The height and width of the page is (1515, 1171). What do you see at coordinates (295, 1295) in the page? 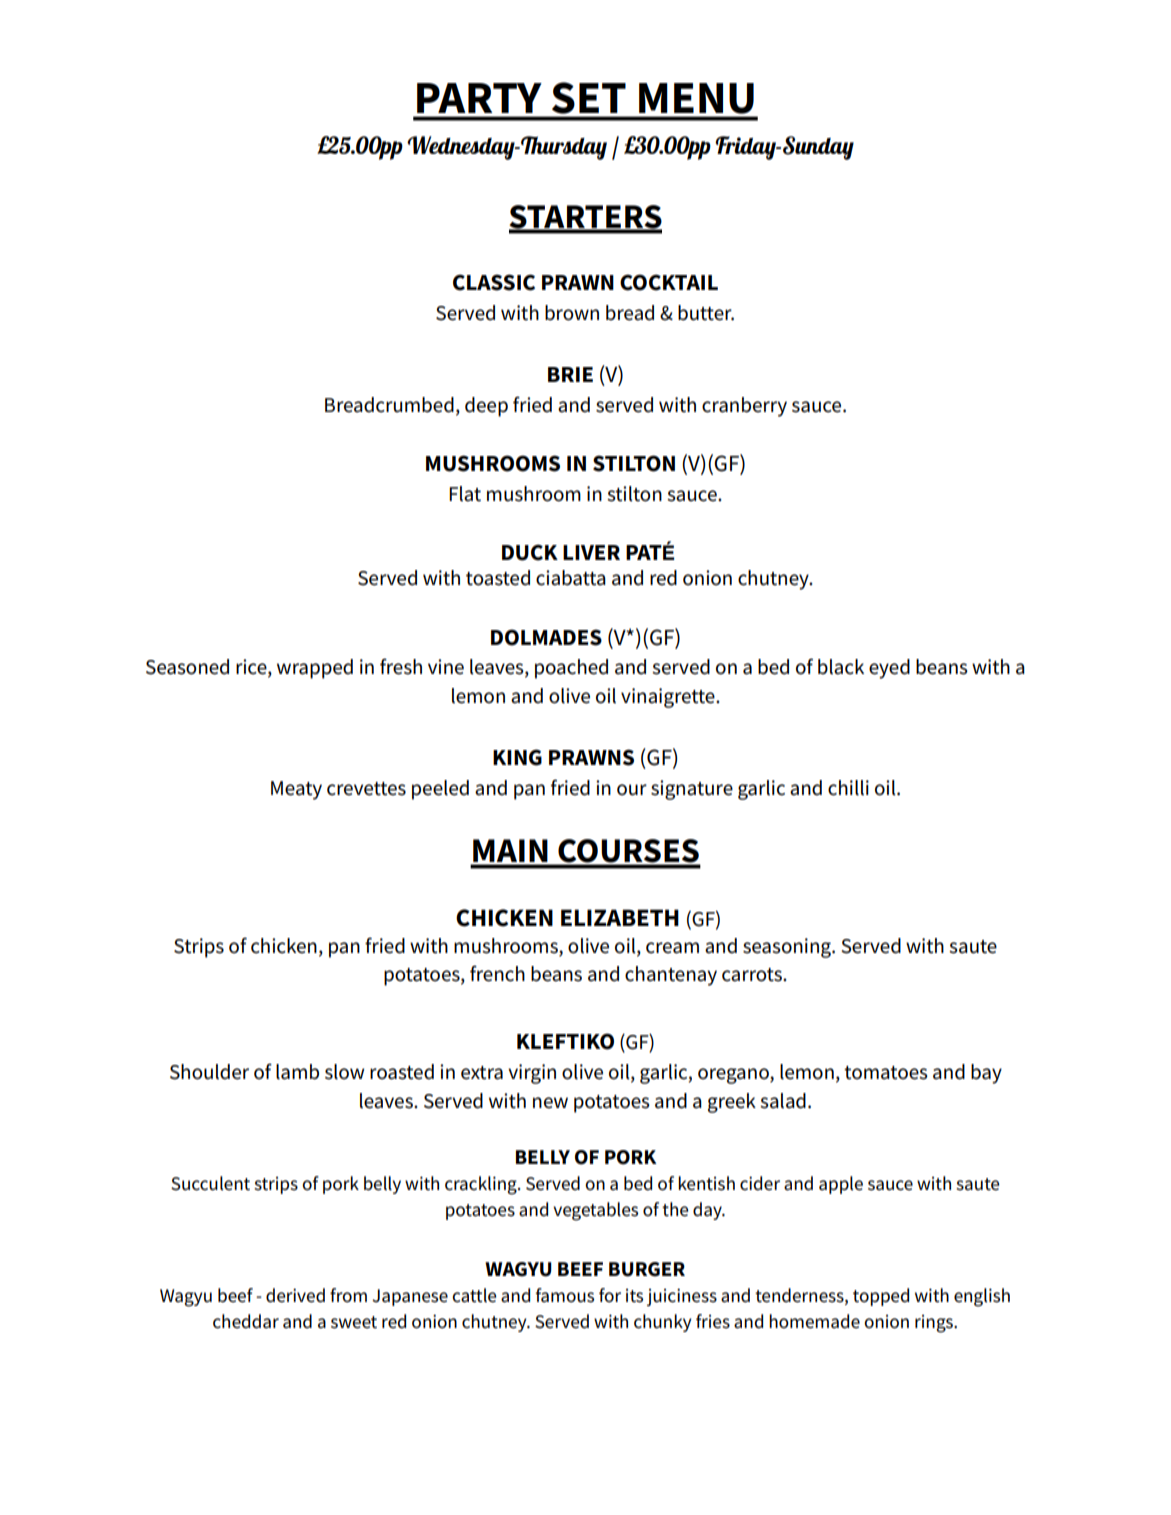
I see `derived` at bounding box center [295, 1295].
